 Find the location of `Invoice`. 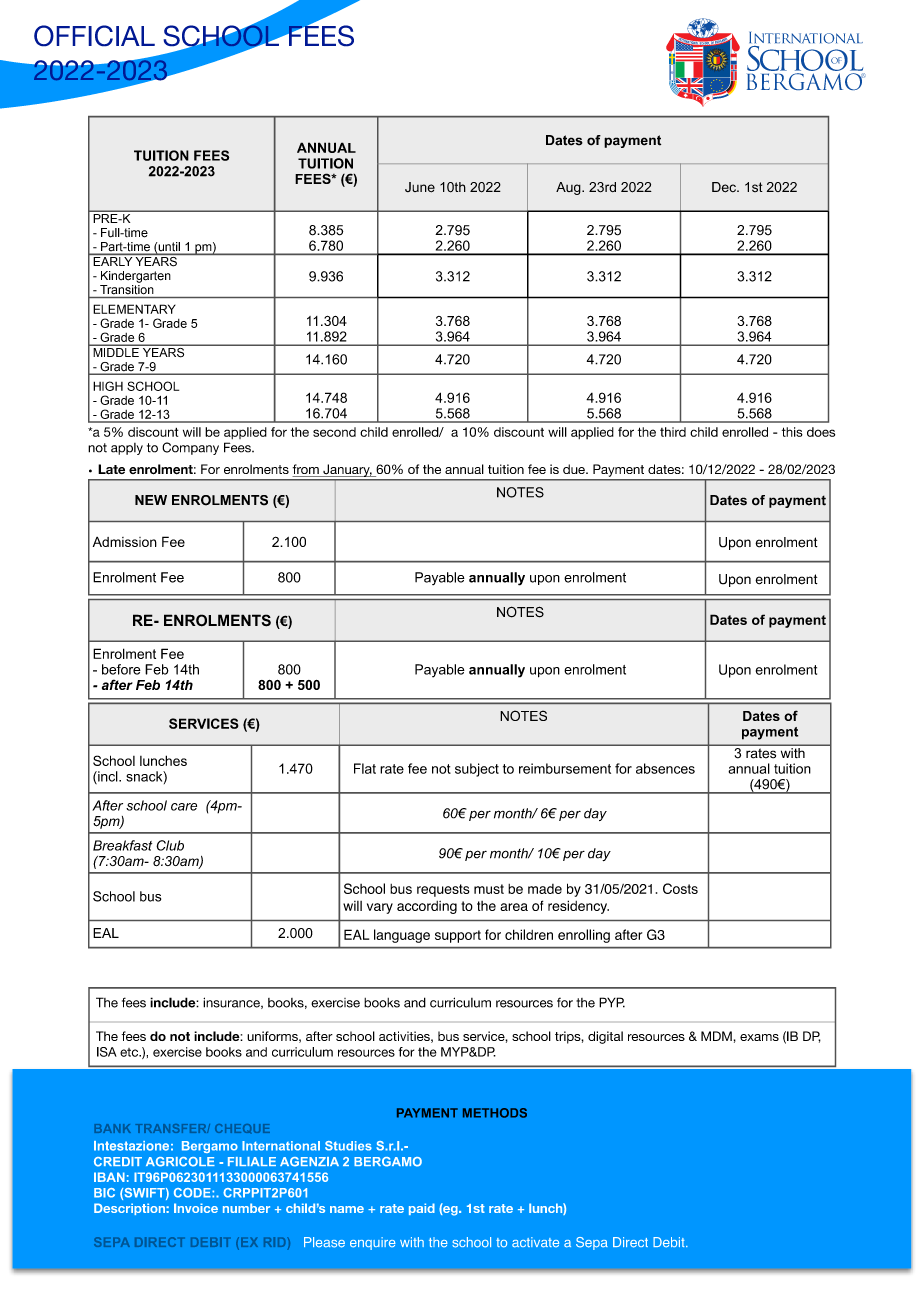

Invoice is located at coordinates (196, 1208).
